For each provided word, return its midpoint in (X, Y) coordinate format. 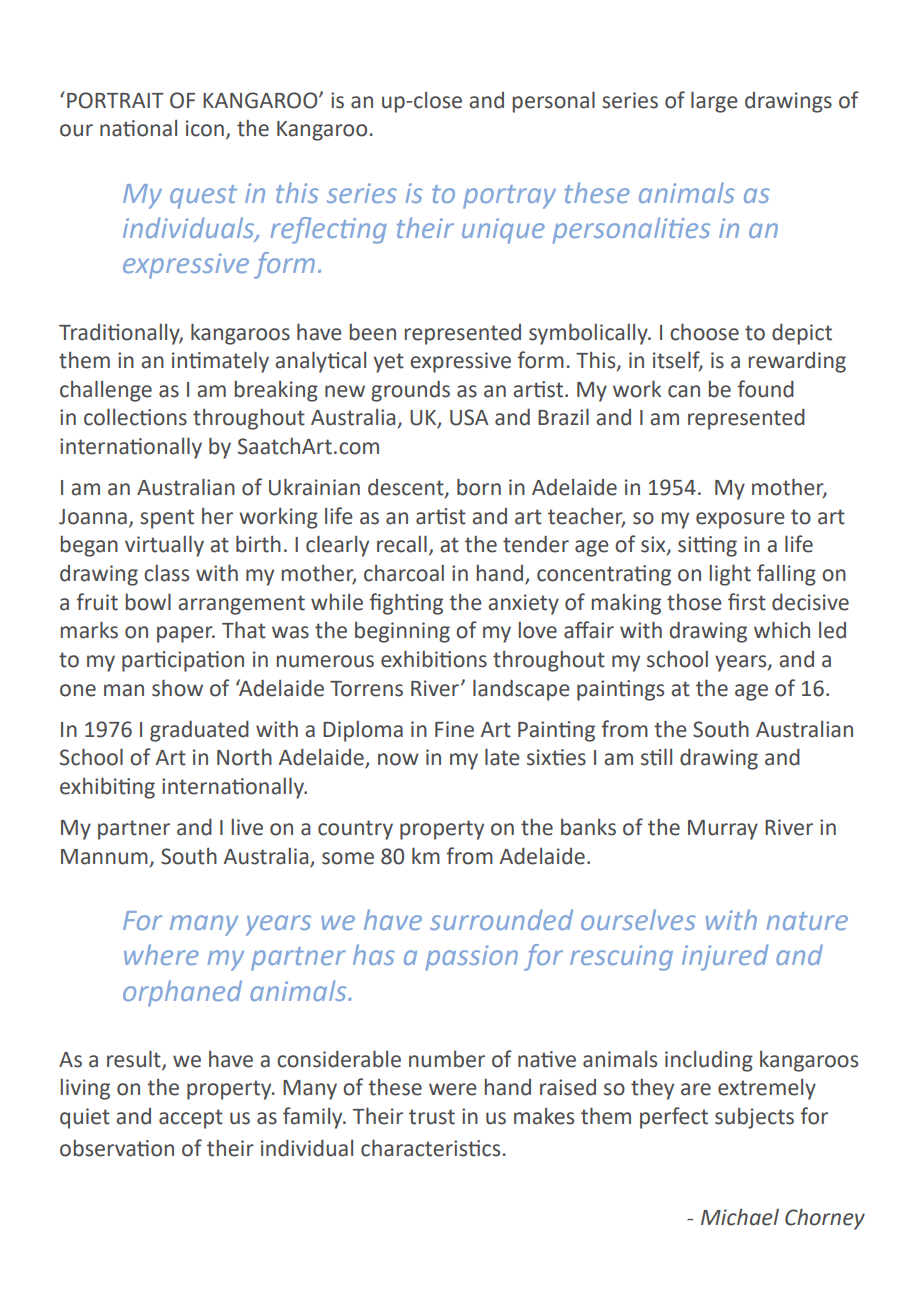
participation (183, 661)
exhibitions (434, 659)
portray (509, 197)
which (782, 630)
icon (205, 128)
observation (117, 1148)
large (714, 102)
